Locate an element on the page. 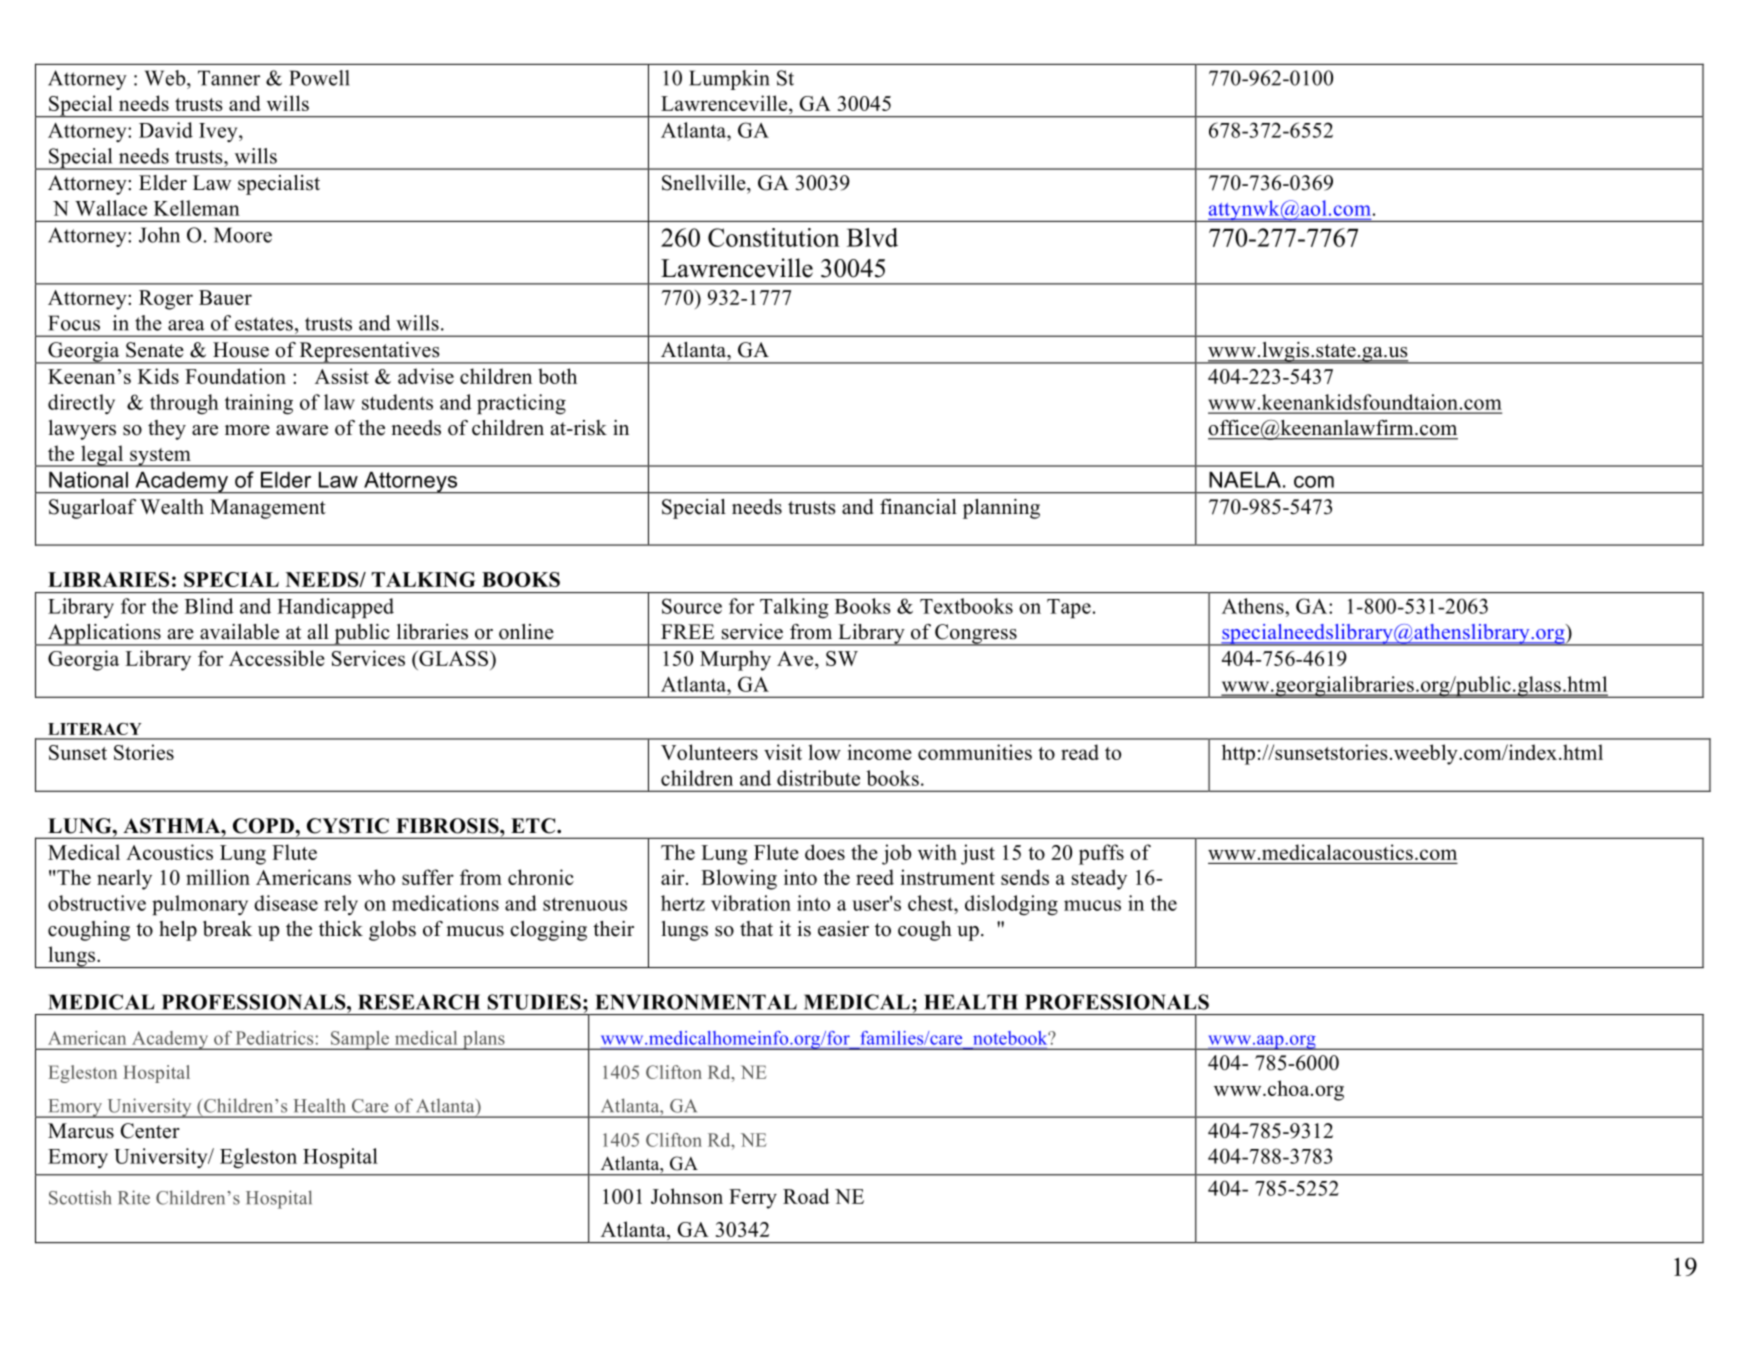 This document has width=1762, height=1362. Road is located at coordinates (806, 1196).
